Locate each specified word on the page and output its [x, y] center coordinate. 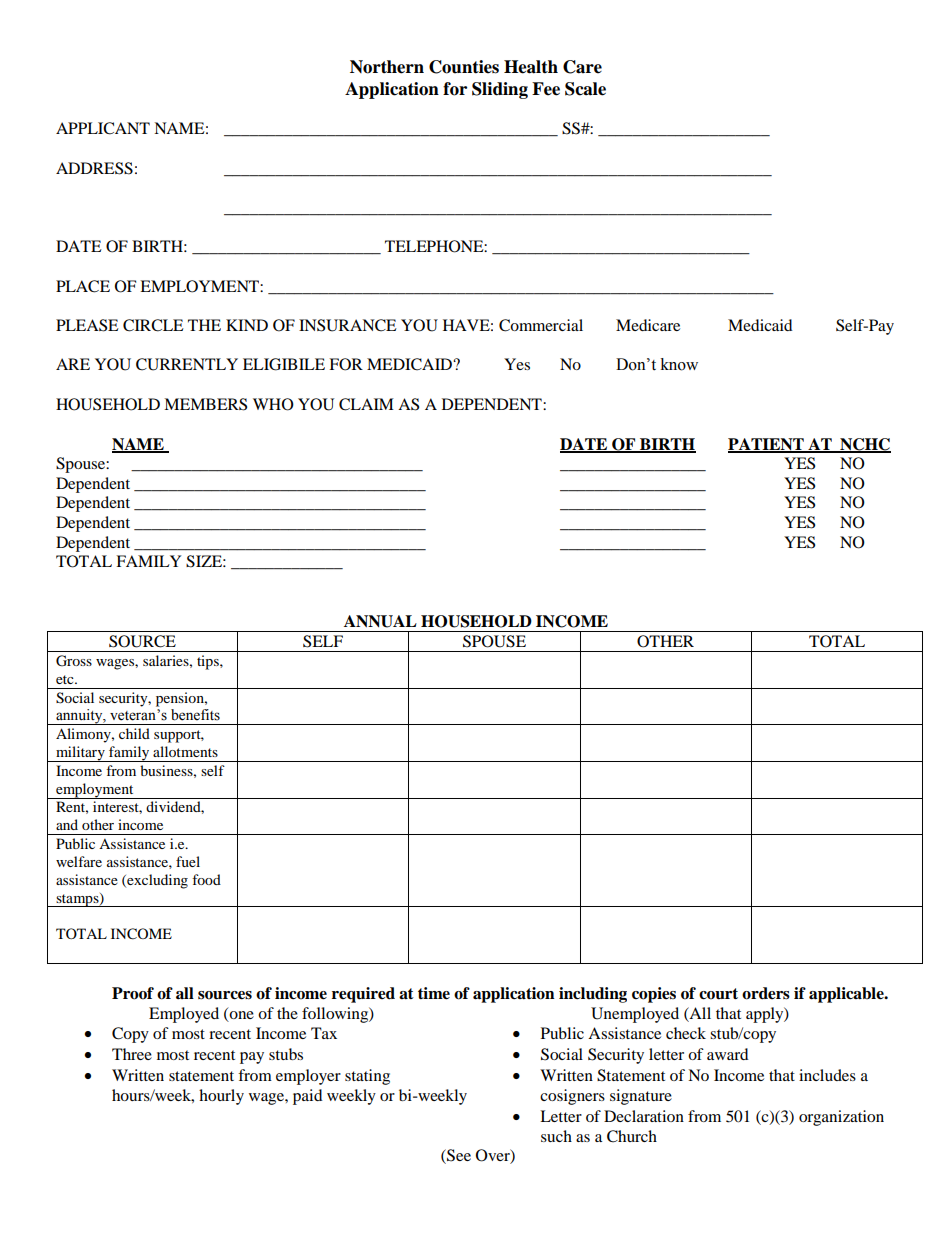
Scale [585, 89]
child [134, 733]
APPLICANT [103, 128]
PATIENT [767, 445]
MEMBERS [205, 404]
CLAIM [366, 404]
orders [766, 993]
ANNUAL [380, 621]
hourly [221, 1097]
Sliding [500, 90]
